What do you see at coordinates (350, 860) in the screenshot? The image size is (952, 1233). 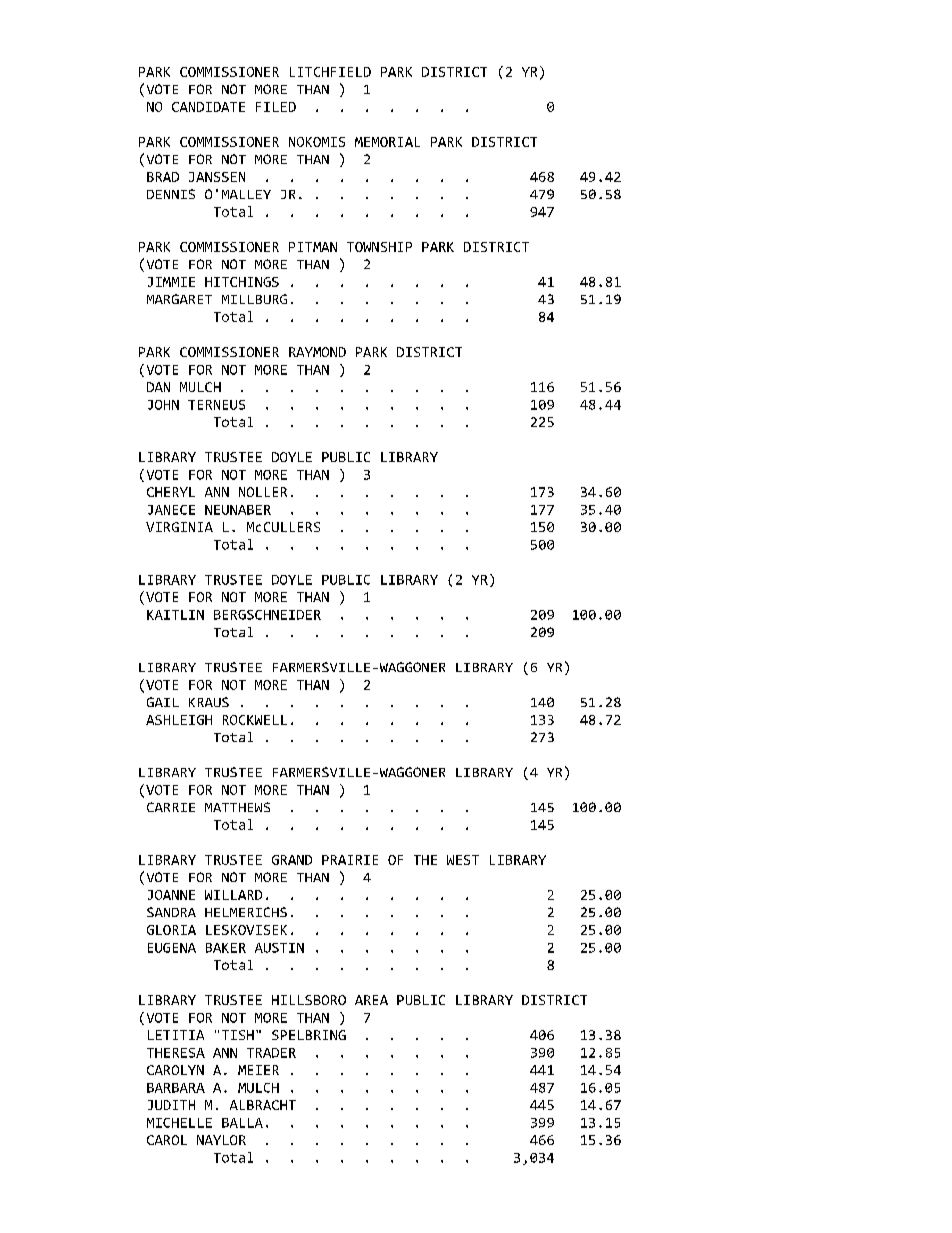 I see `PRAIRIE` at bounding box center [350, 860].
